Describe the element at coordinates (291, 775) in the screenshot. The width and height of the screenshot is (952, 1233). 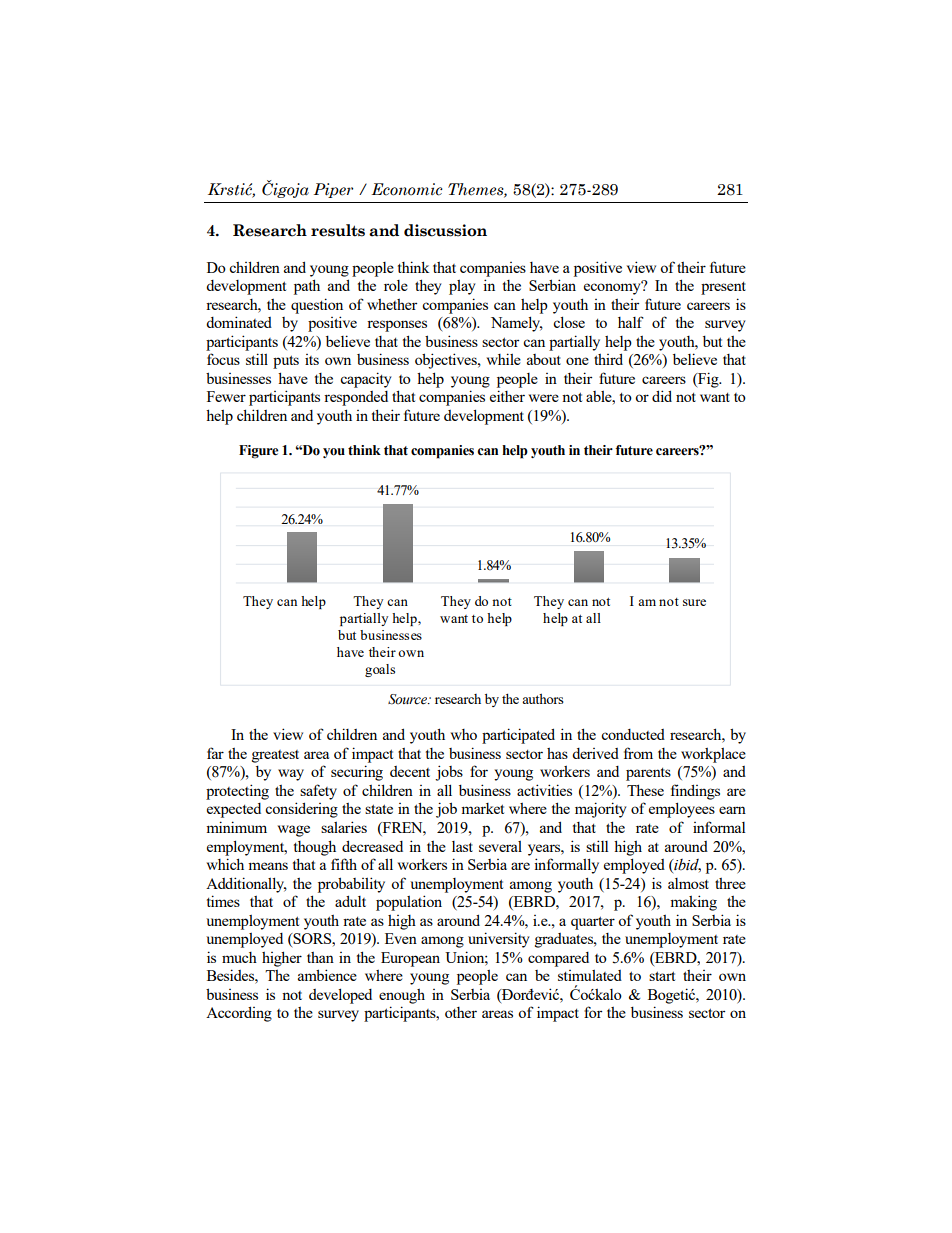
I see `way` at that location.
